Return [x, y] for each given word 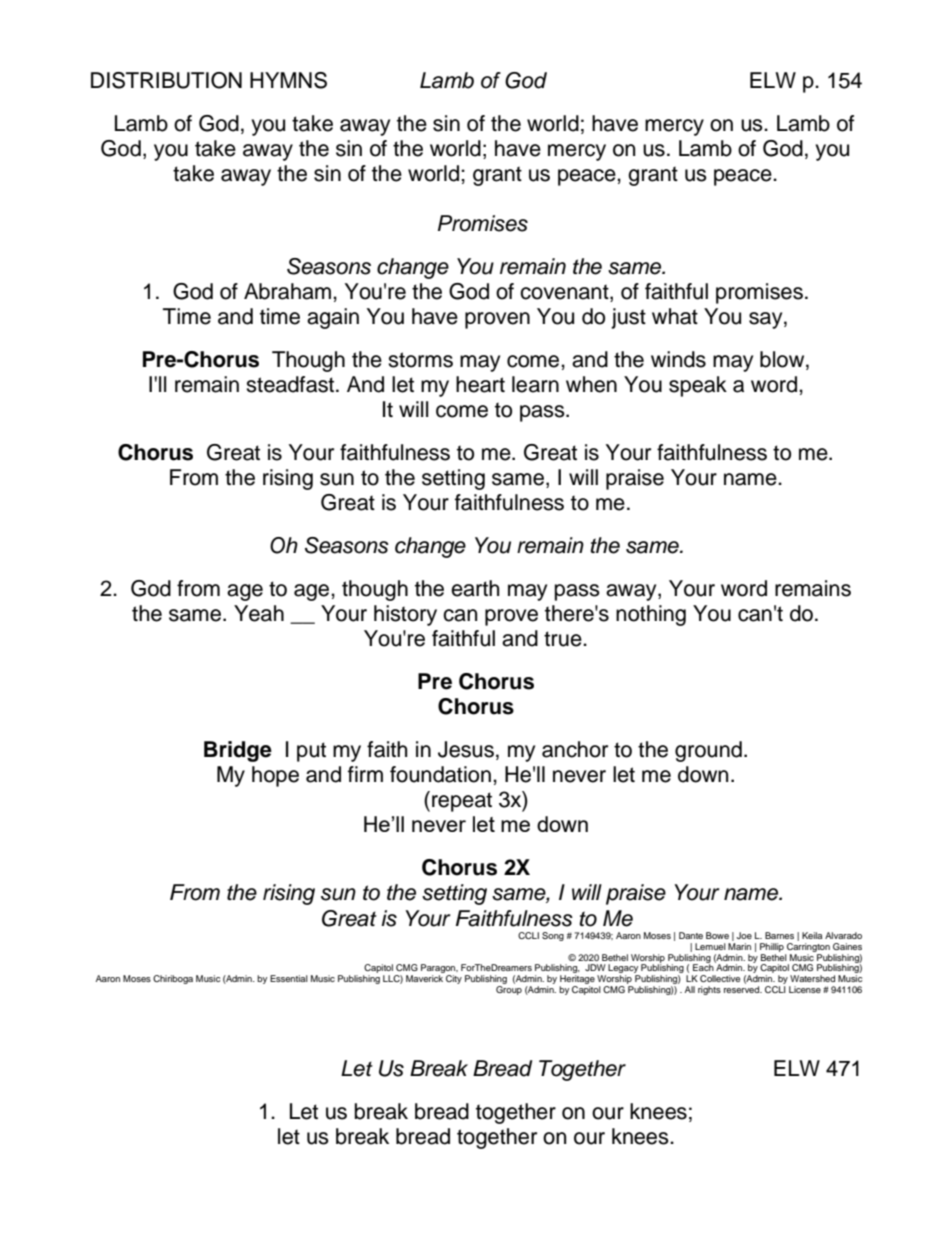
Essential [289, 978]
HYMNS [288, 80]
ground [708, 751]
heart [480, 384]
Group [509, 989]
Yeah [259, 613]
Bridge [238, 751]
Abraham [287, 291]
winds [678, 359]
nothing [651, 615]
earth [475, 588]
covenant [565, 293]
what [675, 316]
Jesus [466, 749]
